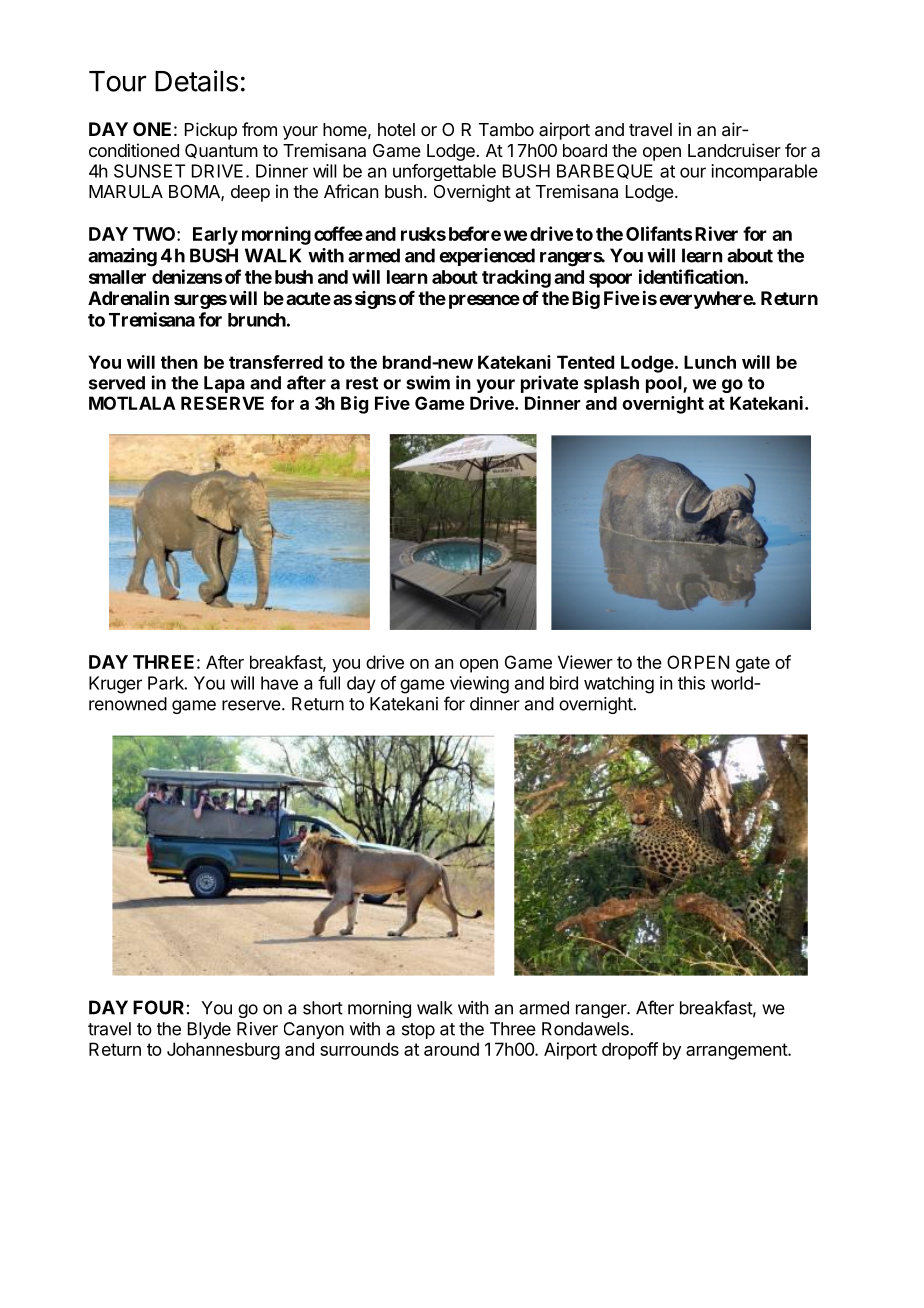 The image size is (924, 1308). Describe the element at coordinates (211, 131) in the document. I see `Pickup` at that location.
